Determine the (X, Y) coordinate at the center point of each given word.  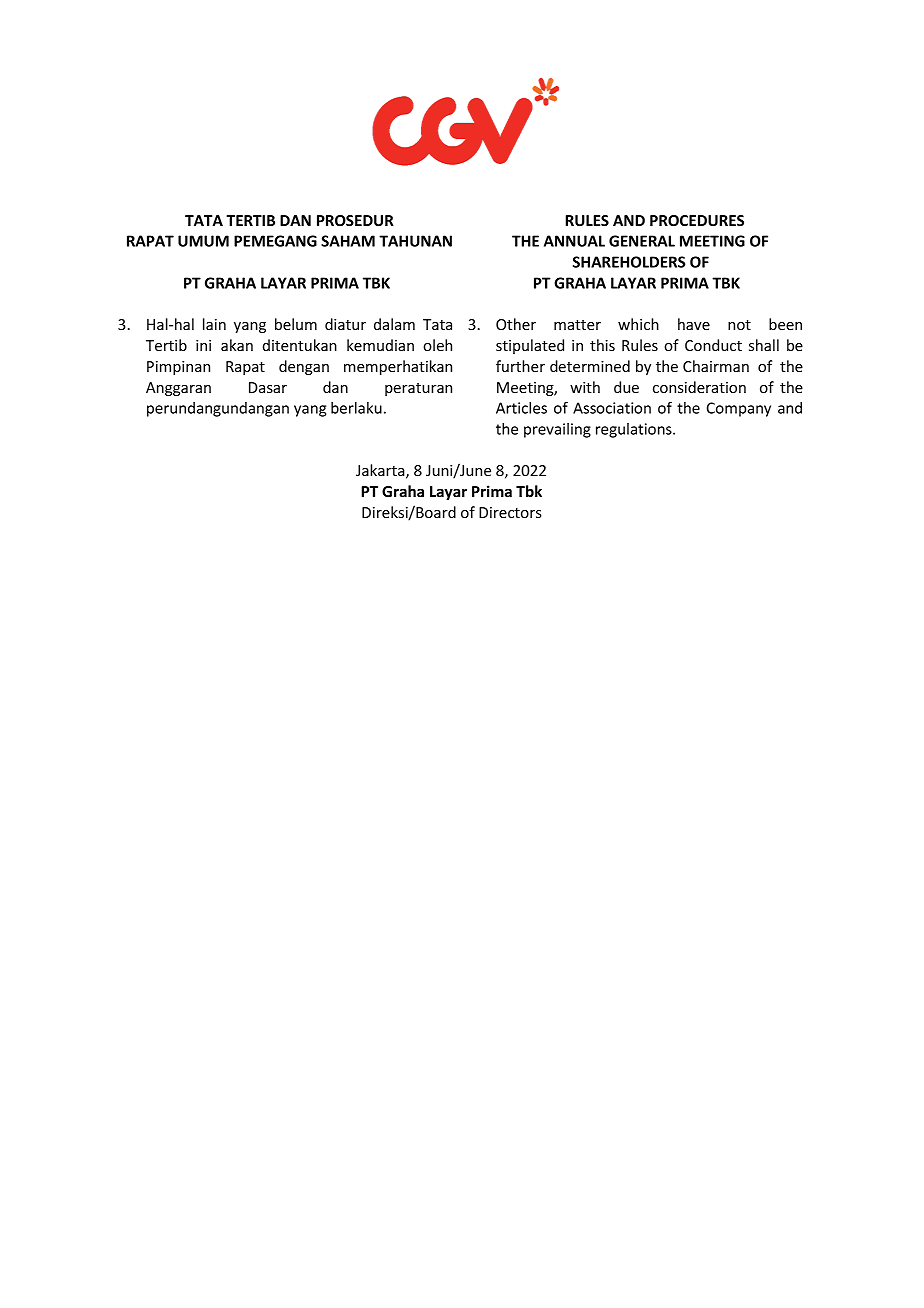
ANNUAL (574, 241)
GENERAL (642, 241)
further (520, 366)
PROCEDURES (697, 220)
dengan (304, 367)
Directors (510, 512)
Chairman (716, 366)
